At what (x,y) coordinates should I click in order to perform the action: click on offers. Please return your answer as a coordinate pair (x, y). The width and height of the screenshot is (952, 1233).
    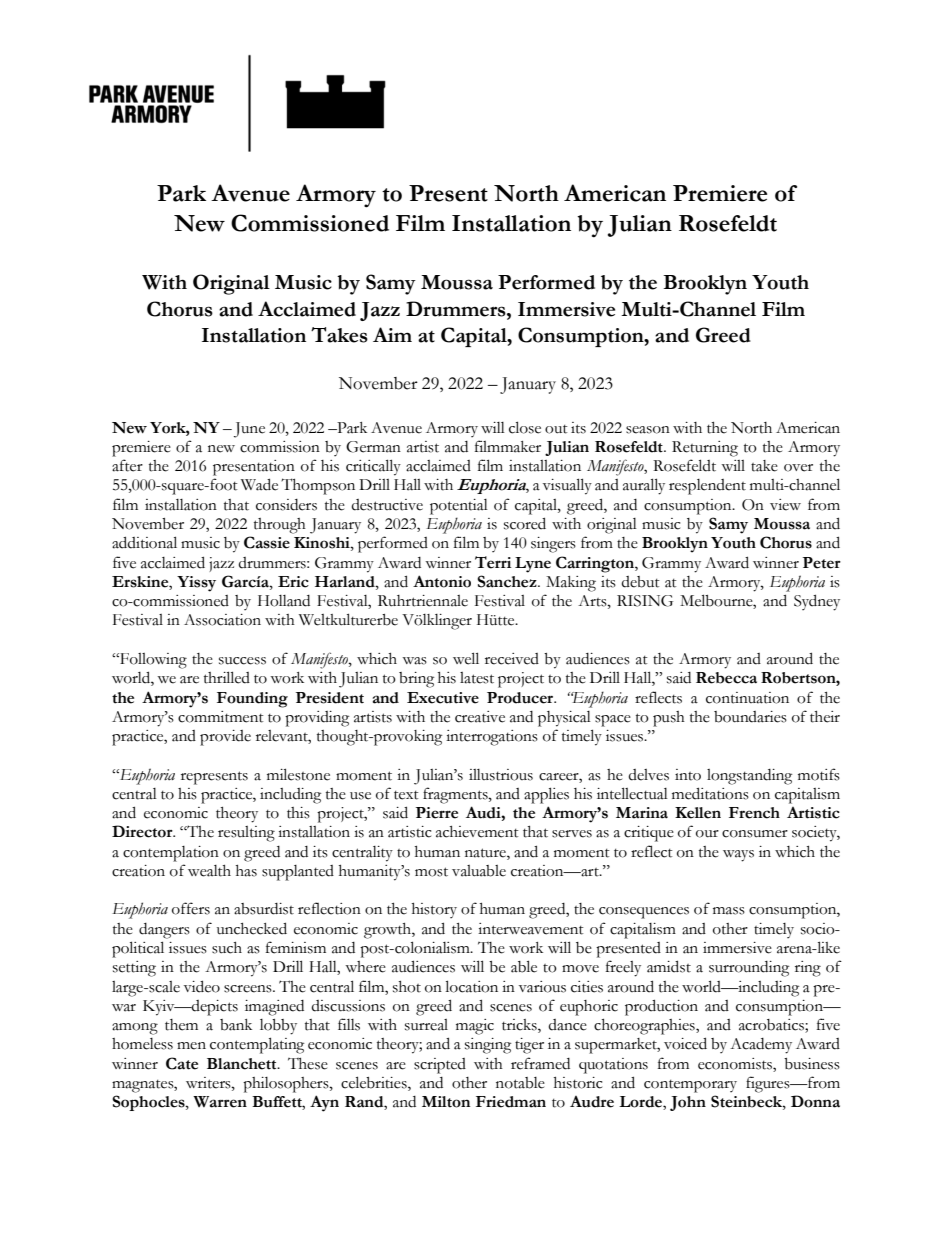
    Looking at the image, I should click on (191, 908).
